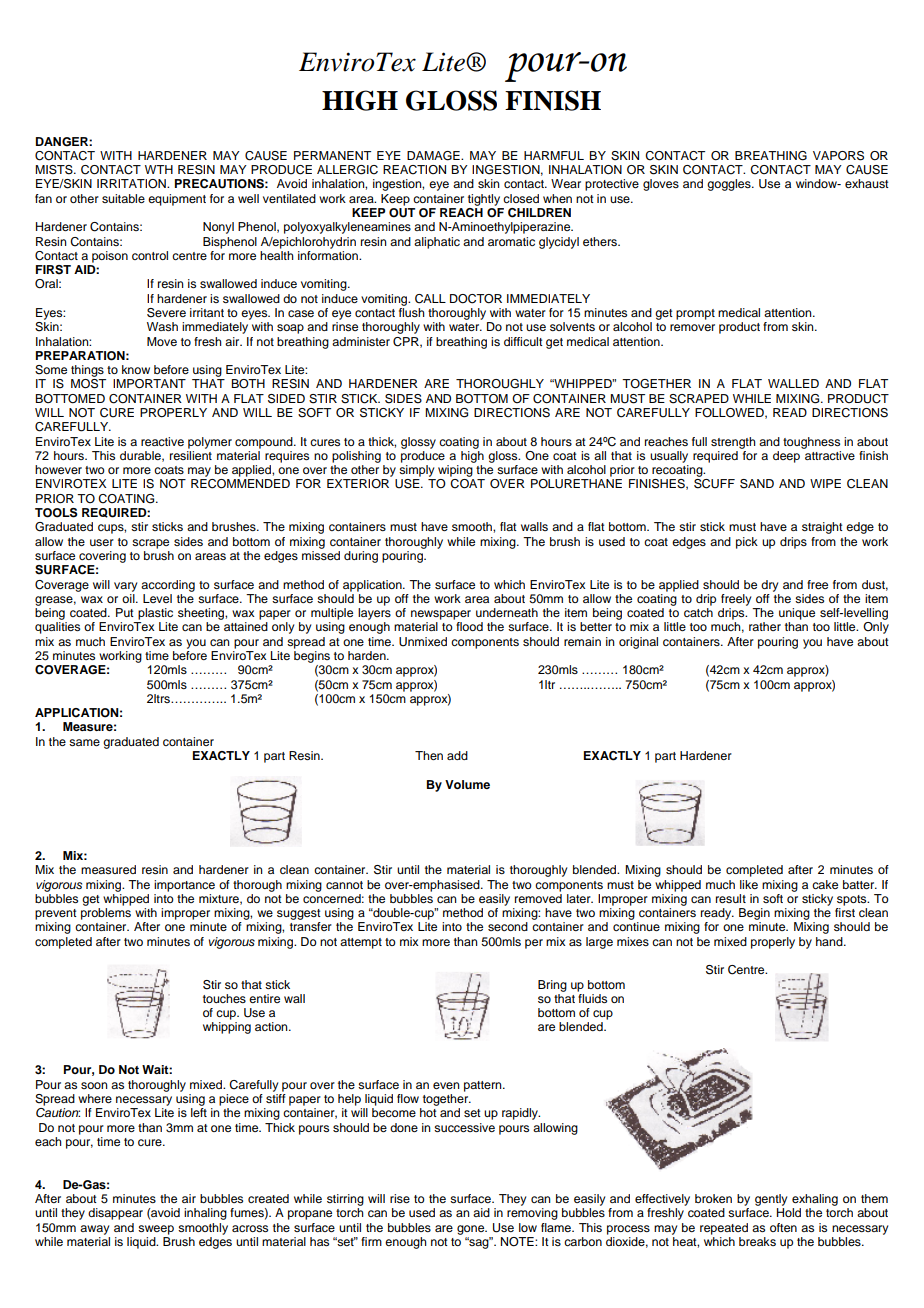 This image has height=1308, width=924. I want to click on disappear, so click(115, 1214).
